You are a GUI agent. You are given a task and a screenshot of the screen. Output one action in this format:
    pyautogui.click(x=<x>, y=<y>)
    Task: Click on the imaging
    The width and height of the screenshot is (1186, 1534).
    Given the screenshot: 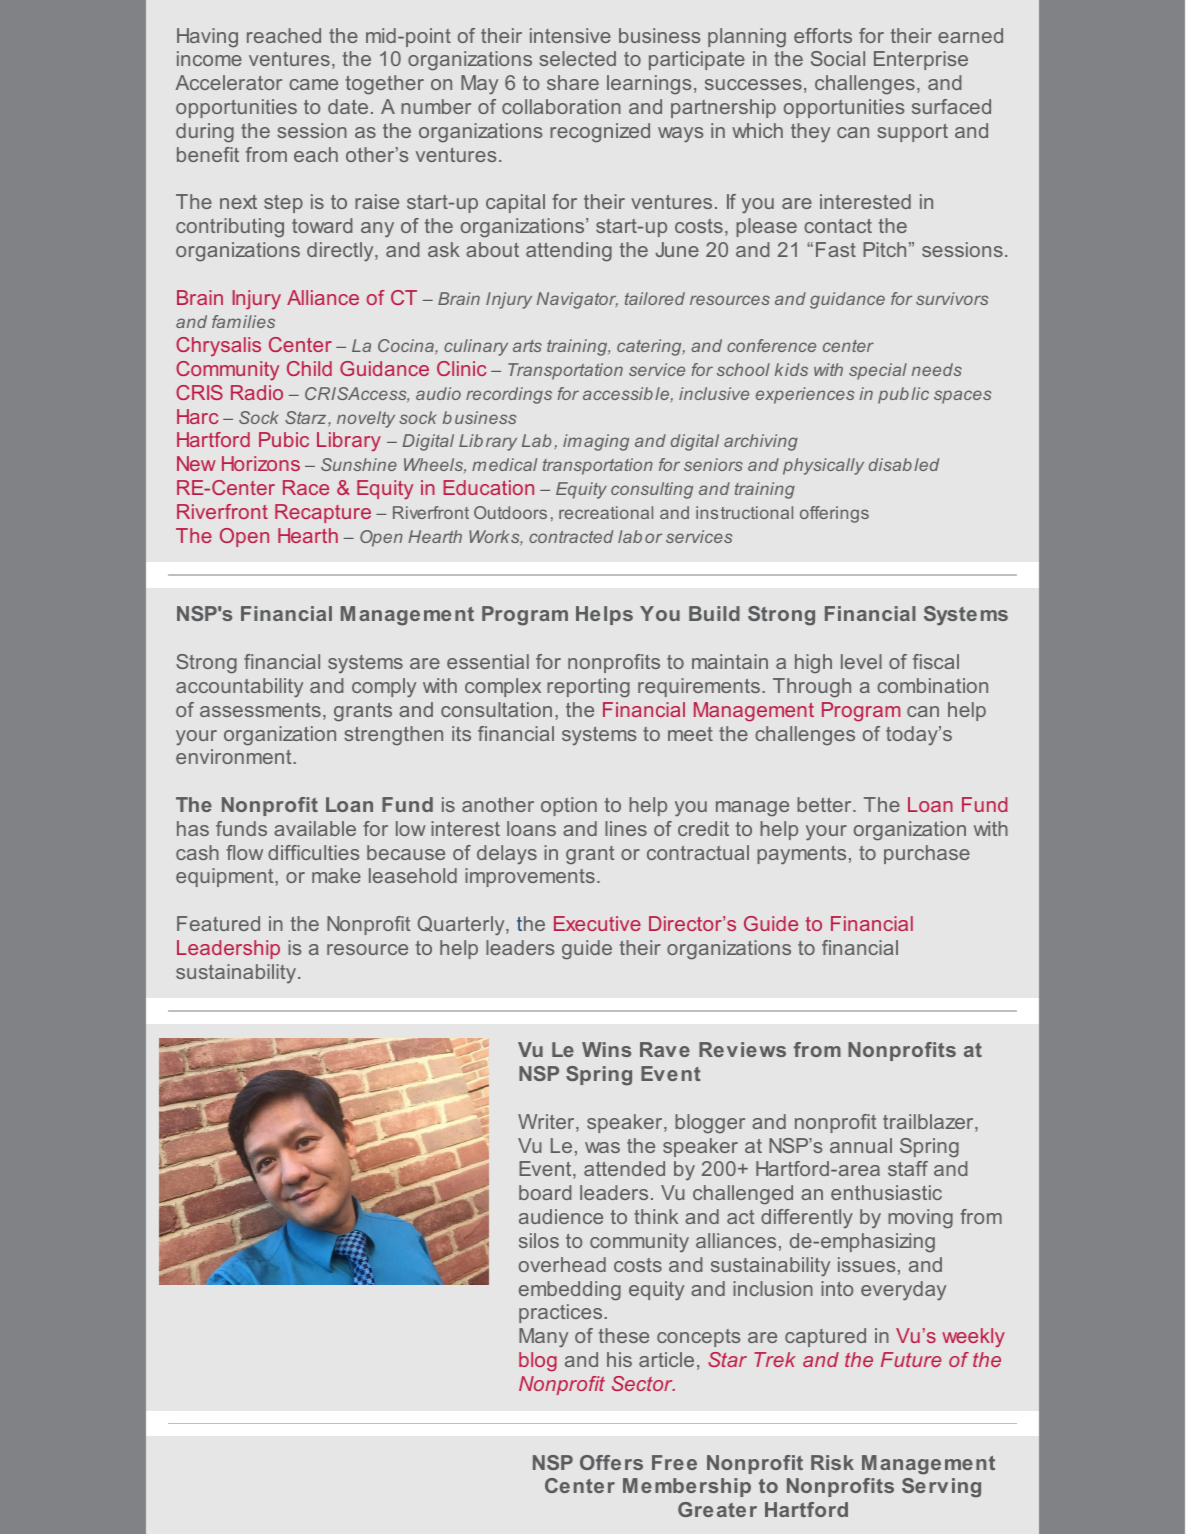 What is the action you would take?
    pyautogui.click(x=596, y=442)
